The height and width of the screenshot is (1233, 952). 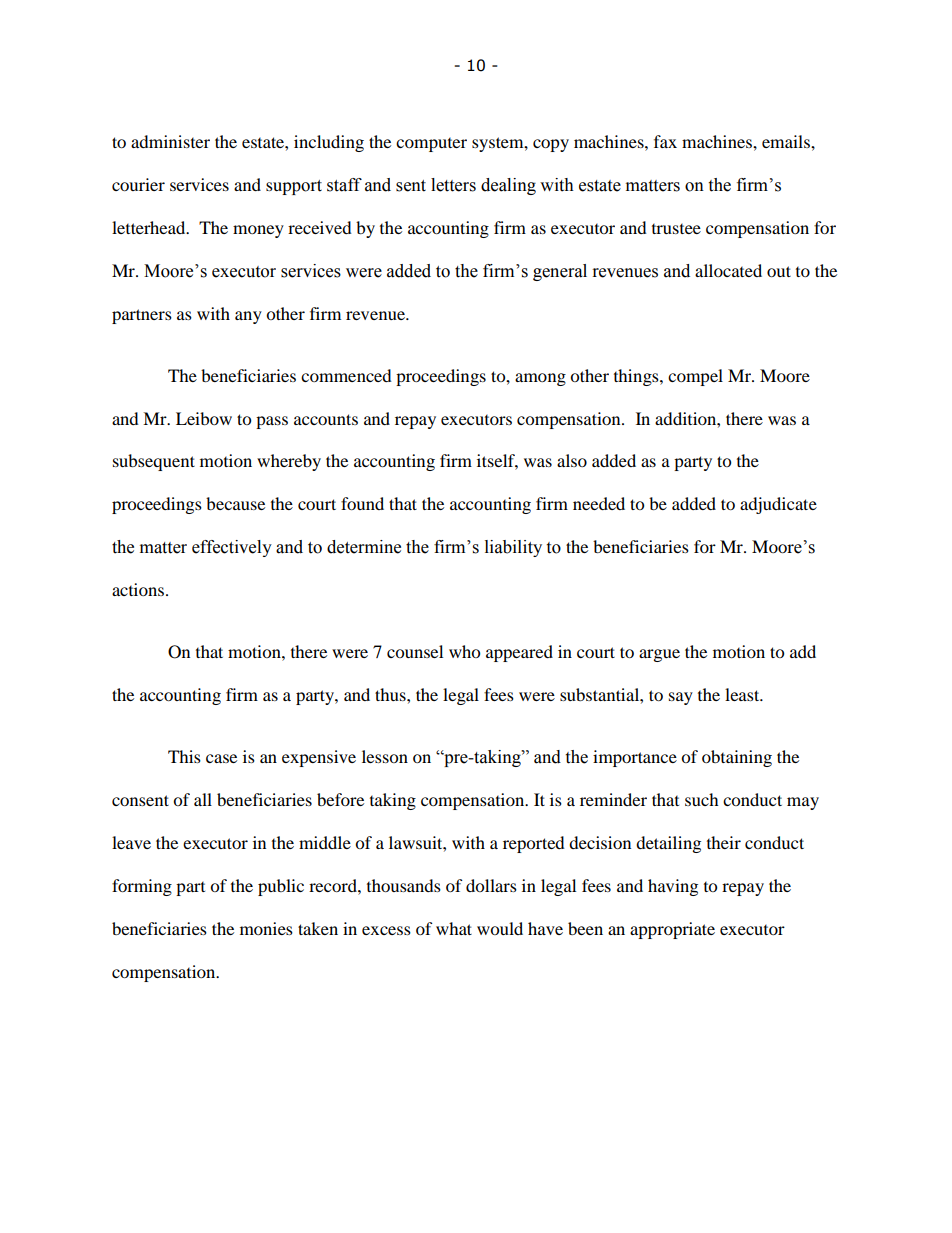 I want to click on administer, so click(x=170, y=141).
